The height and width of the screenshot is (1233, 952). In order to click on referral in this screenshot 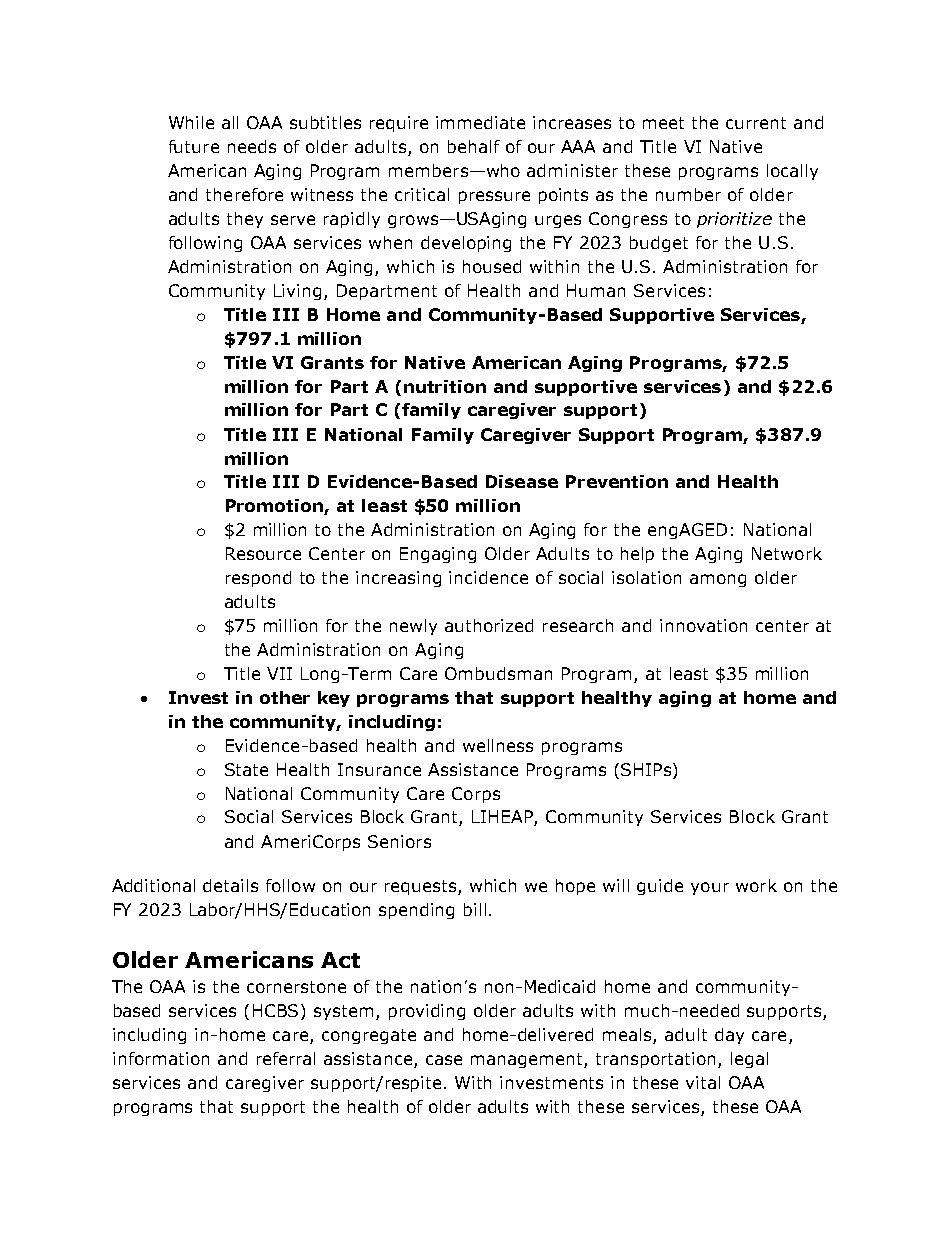, I will do `click(286, 1058)`.
